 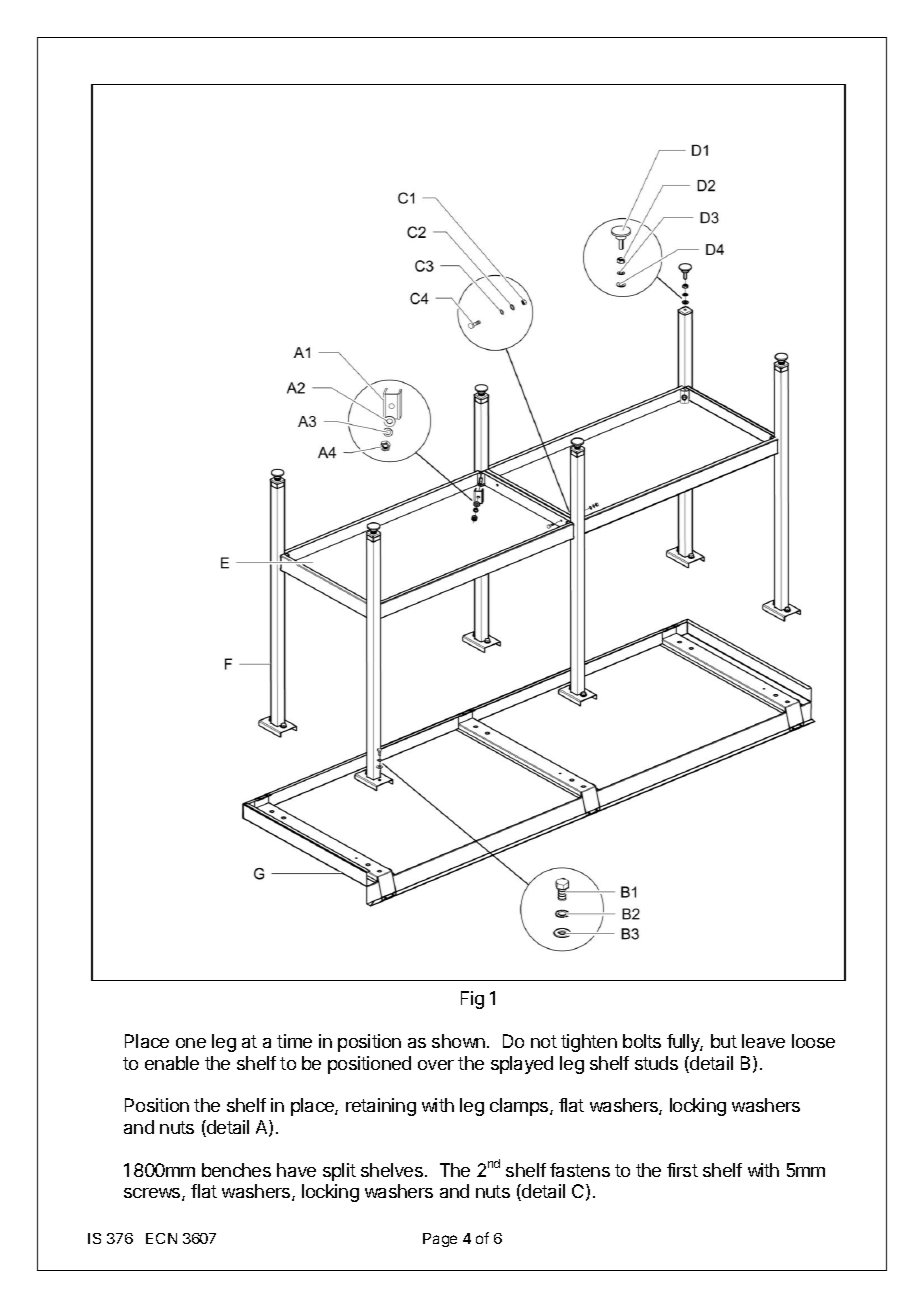 What do you see at coordinates (440, 1240) in the screenshot?
I see `Page` at bounding box center [440, 1240].
